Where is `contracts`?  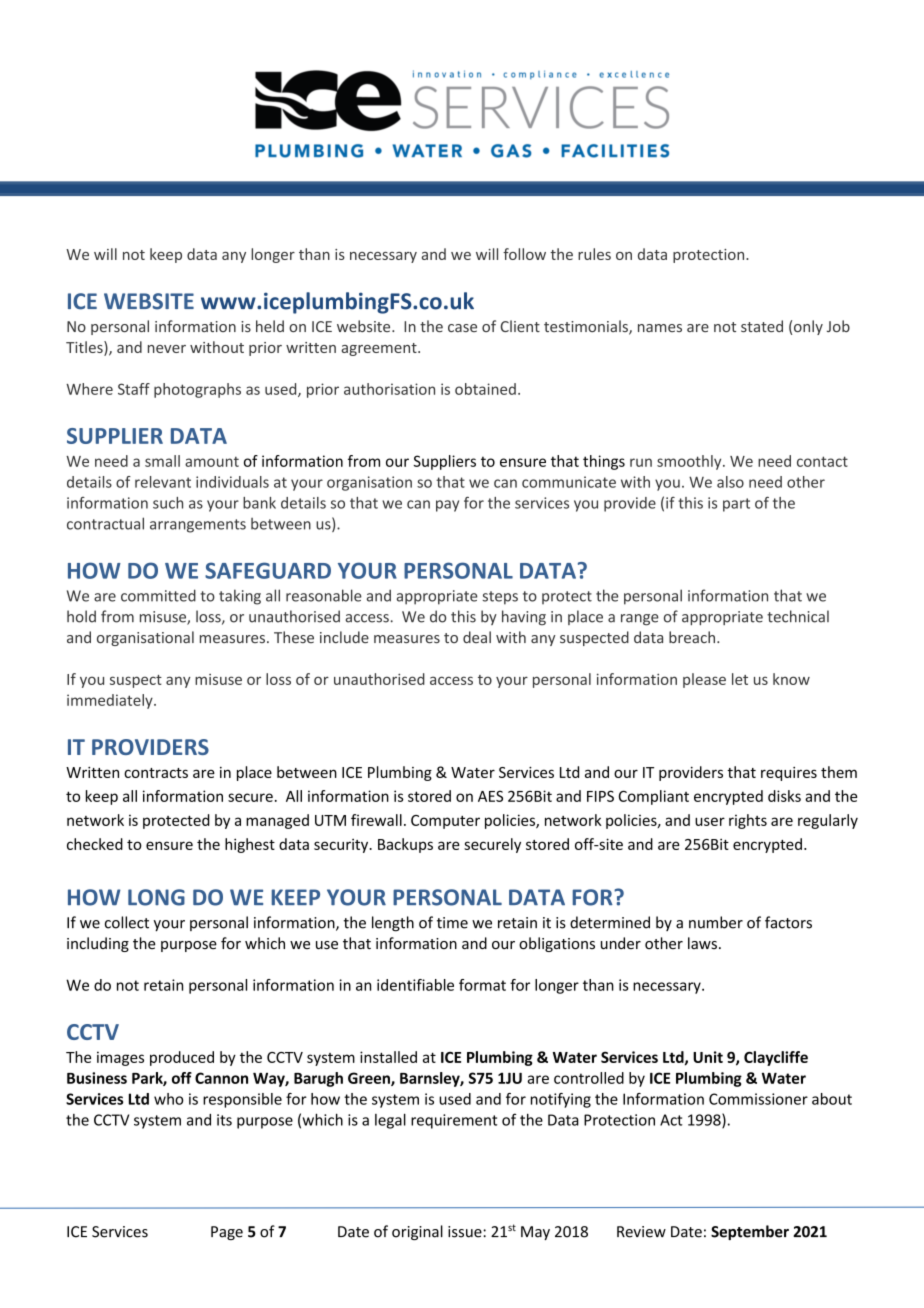
contracts is located at coordinates (156, 773).
